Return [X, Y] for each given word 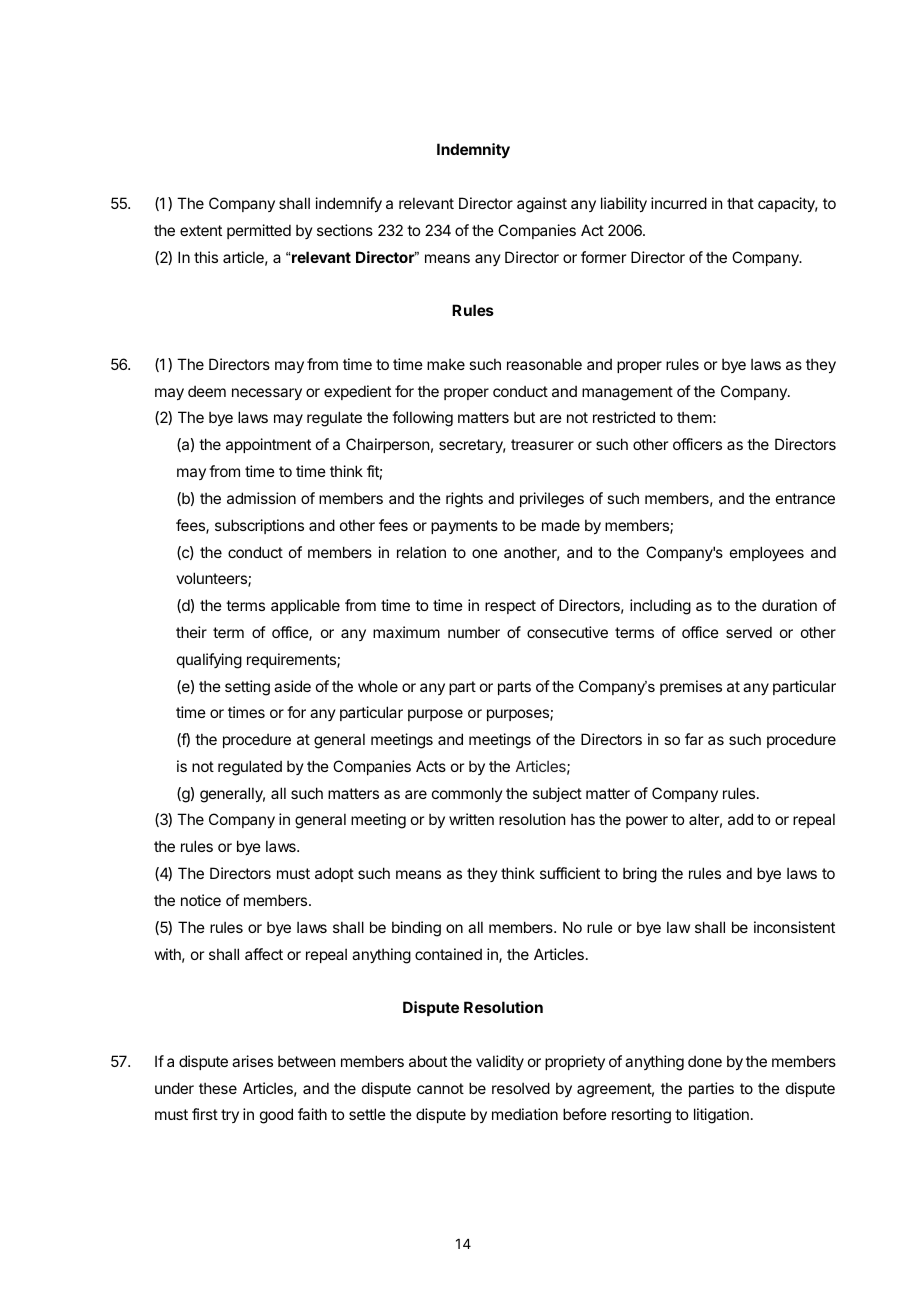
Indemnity [473, 150]
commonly [467, 794]
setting [247, 688]
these [218, 1088]
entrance [805, 498]
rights [464, 500]
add [740, 819]
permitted [259, 231]
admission [261, 498]
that [740, 203]
